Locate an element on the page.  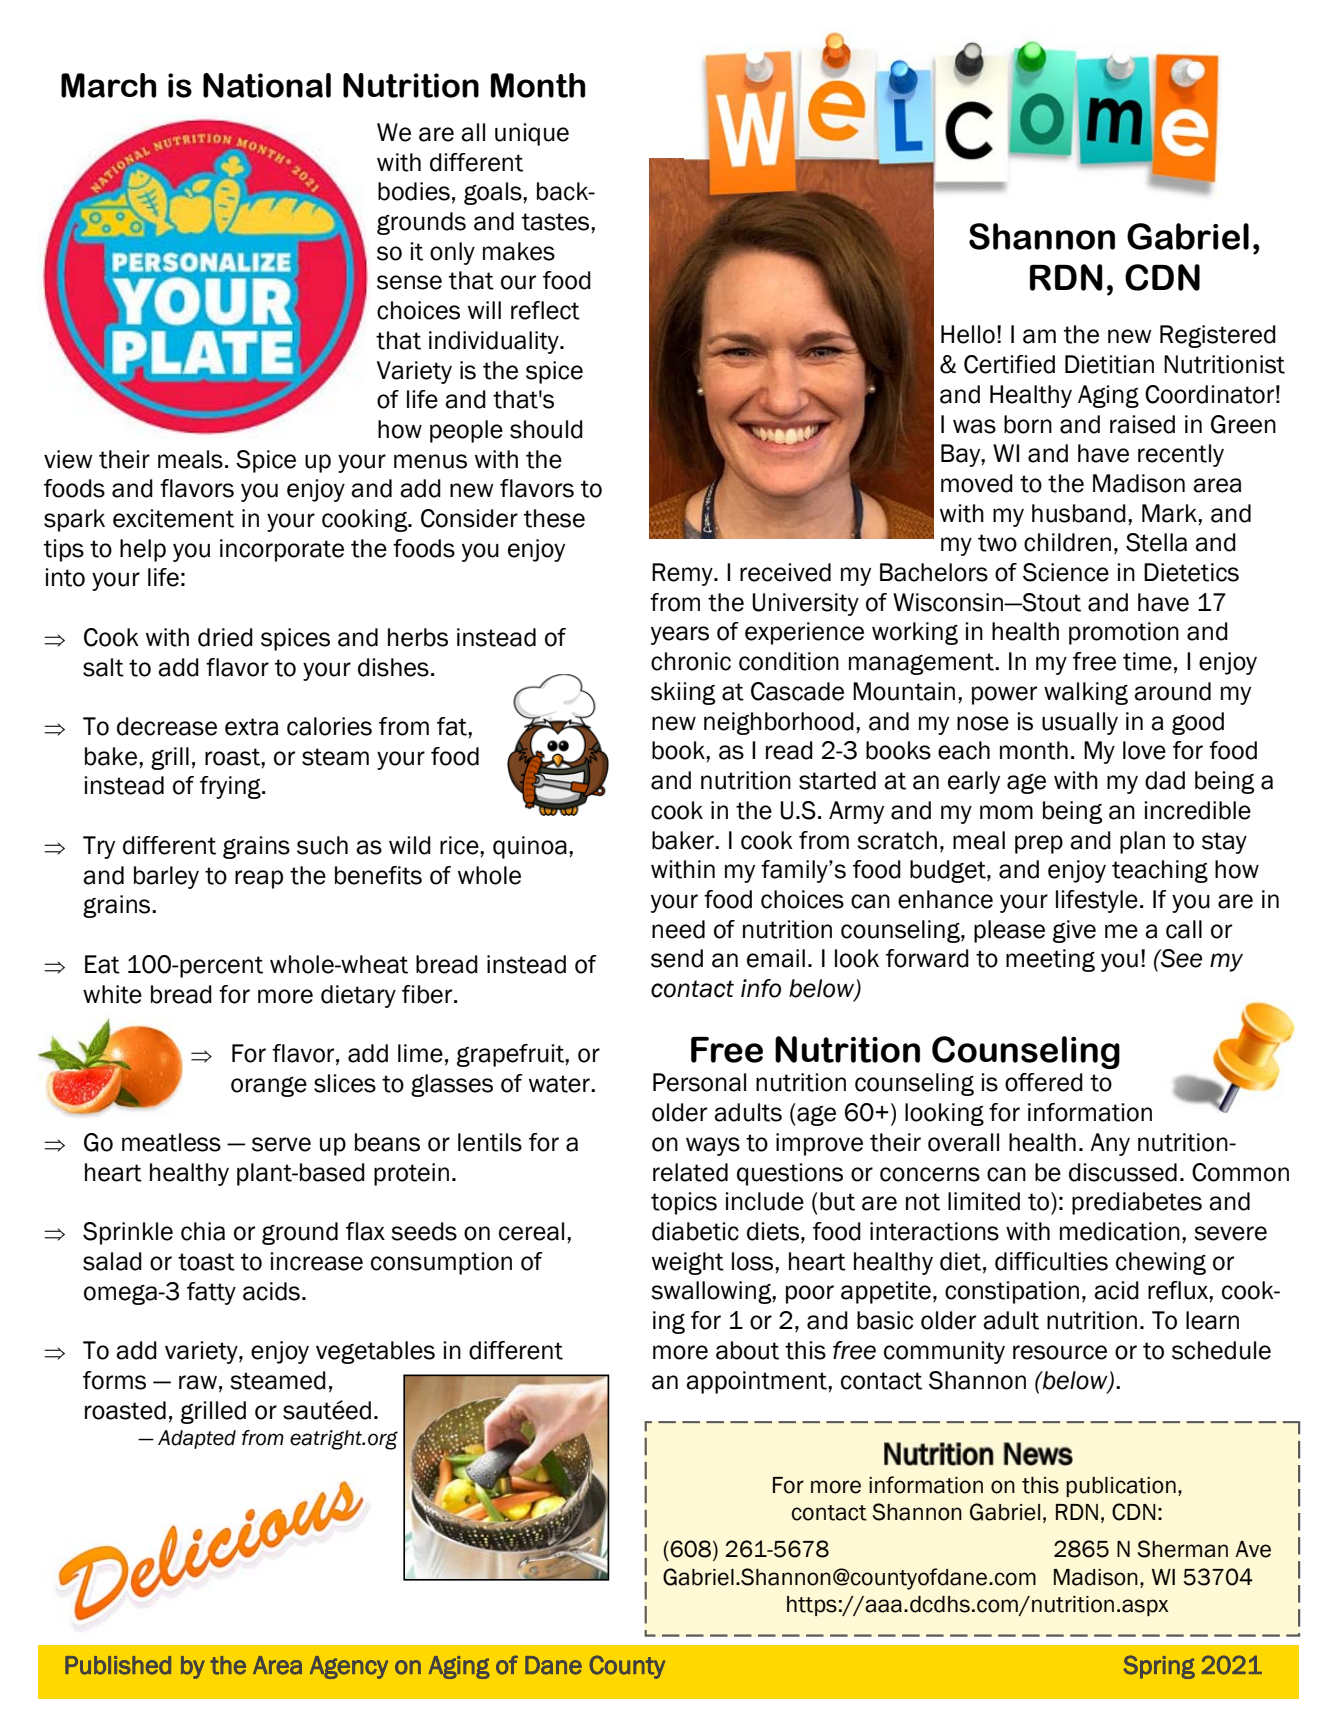
fatty is located at coordinates (211, 1293).
